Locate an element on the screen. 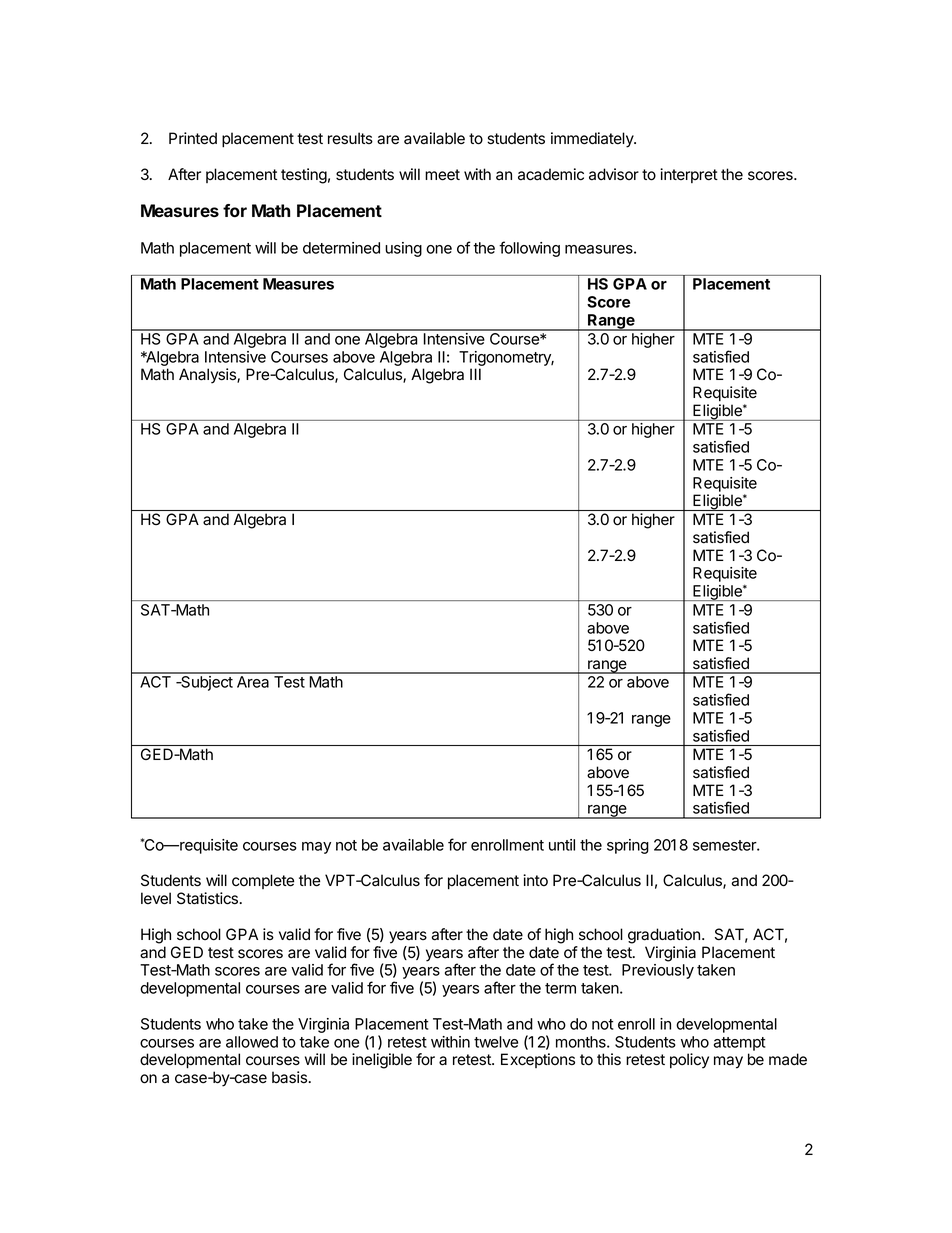 The height and width of the screenshot is (1233, 952). semester is located at coordinates (725, 845).
